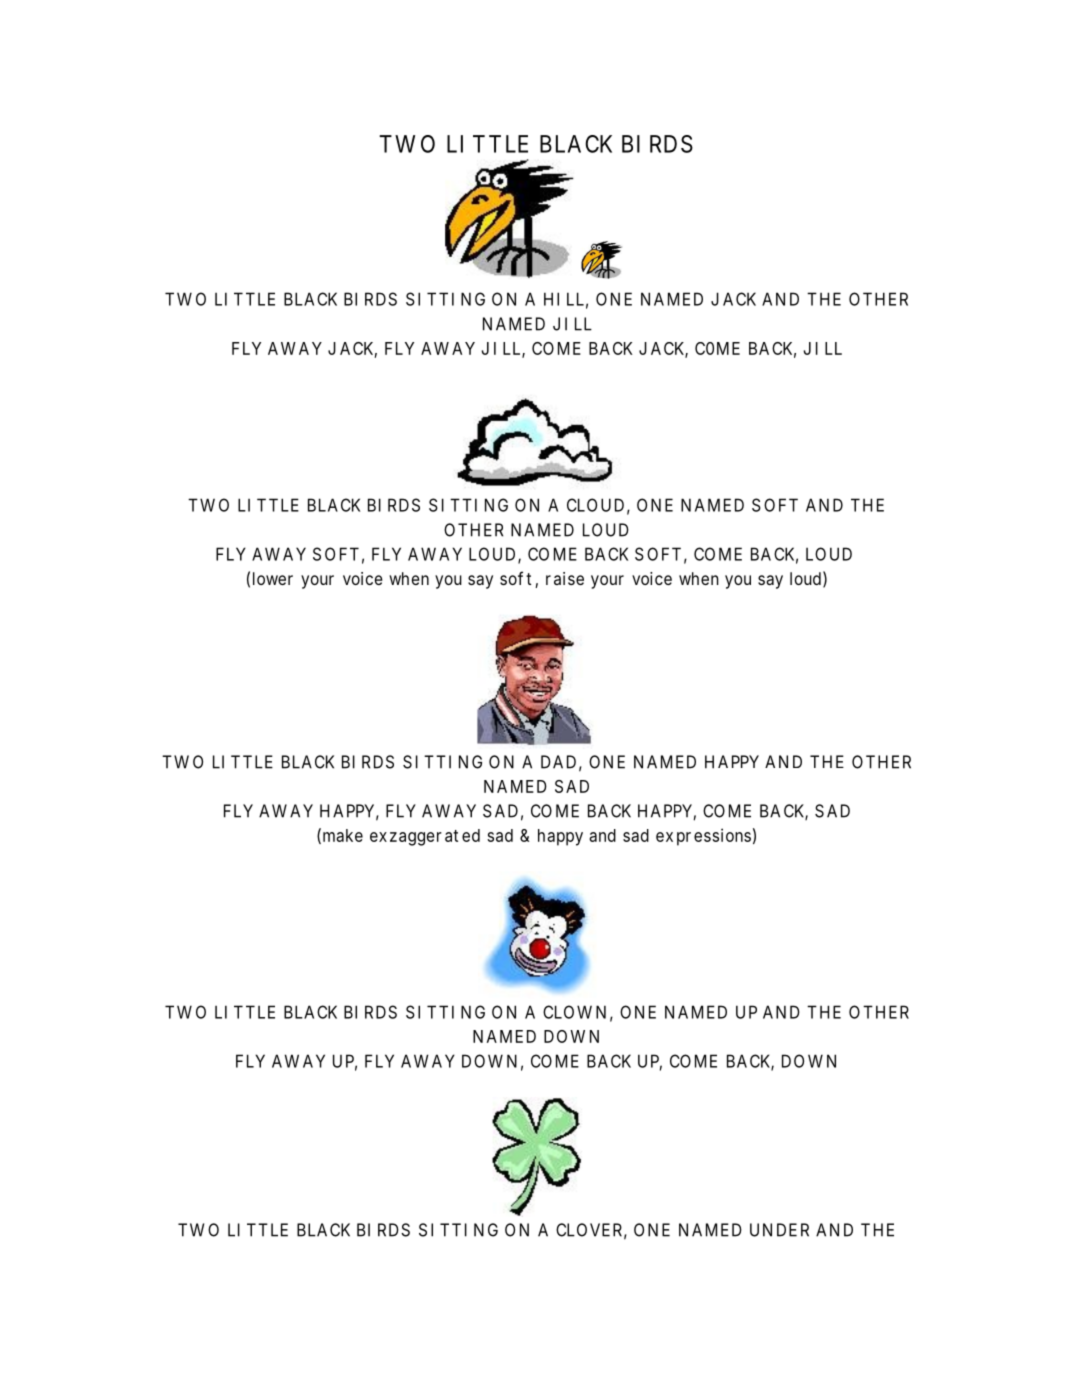 This screenshot has height=1391, width=1075. Describe the element at coordinates (565, 578) in the screenshot. I see `raise` at that location.
